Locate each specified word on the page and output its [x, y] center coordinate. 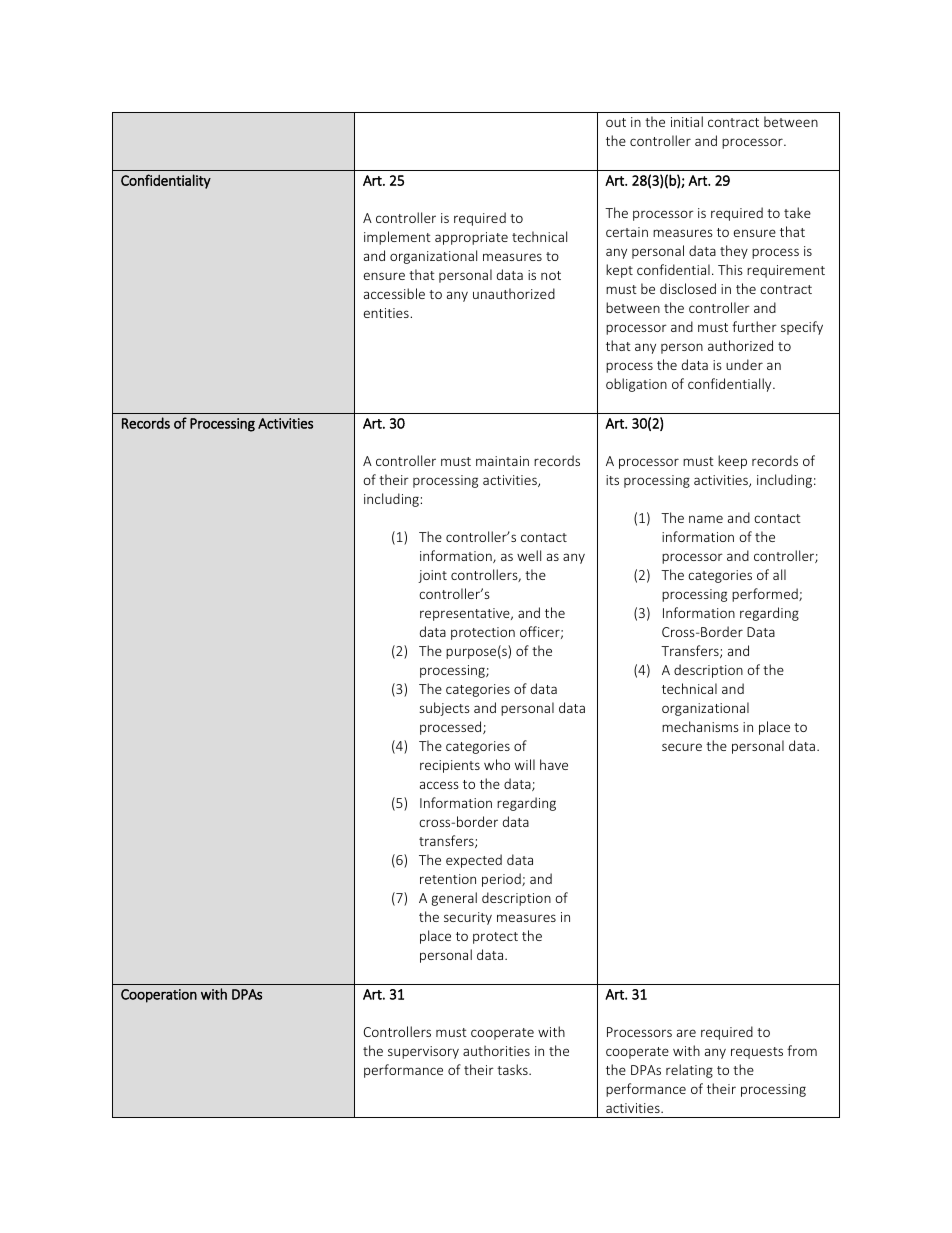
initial [687, 121]
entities [387, 313]
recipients [450, 766]
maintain [502, 461]
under [744, 364]
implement [397, 238]
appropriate [471, 238]
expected [474, 861]
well [529, 555]
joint [432, 576]
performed [766, 595]
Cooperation [159, 996]
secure [682, 747]
